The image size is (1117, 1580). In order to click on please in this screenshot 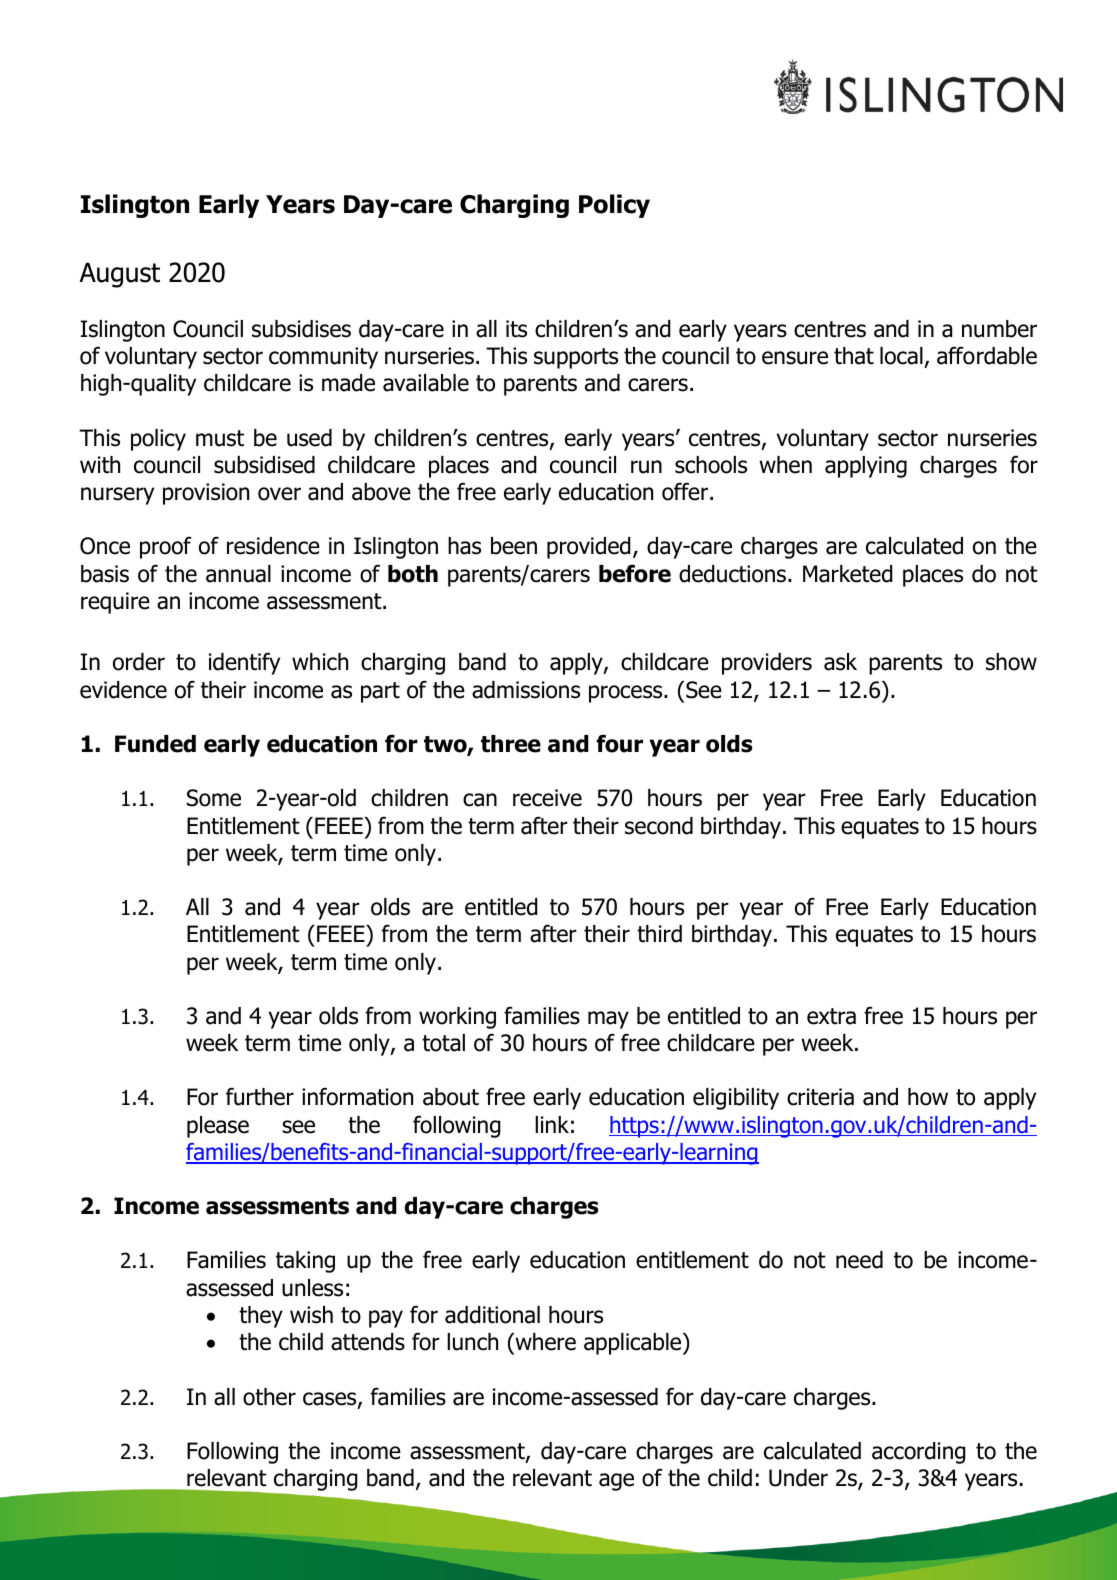, I will do `click(218, 1127)`.
